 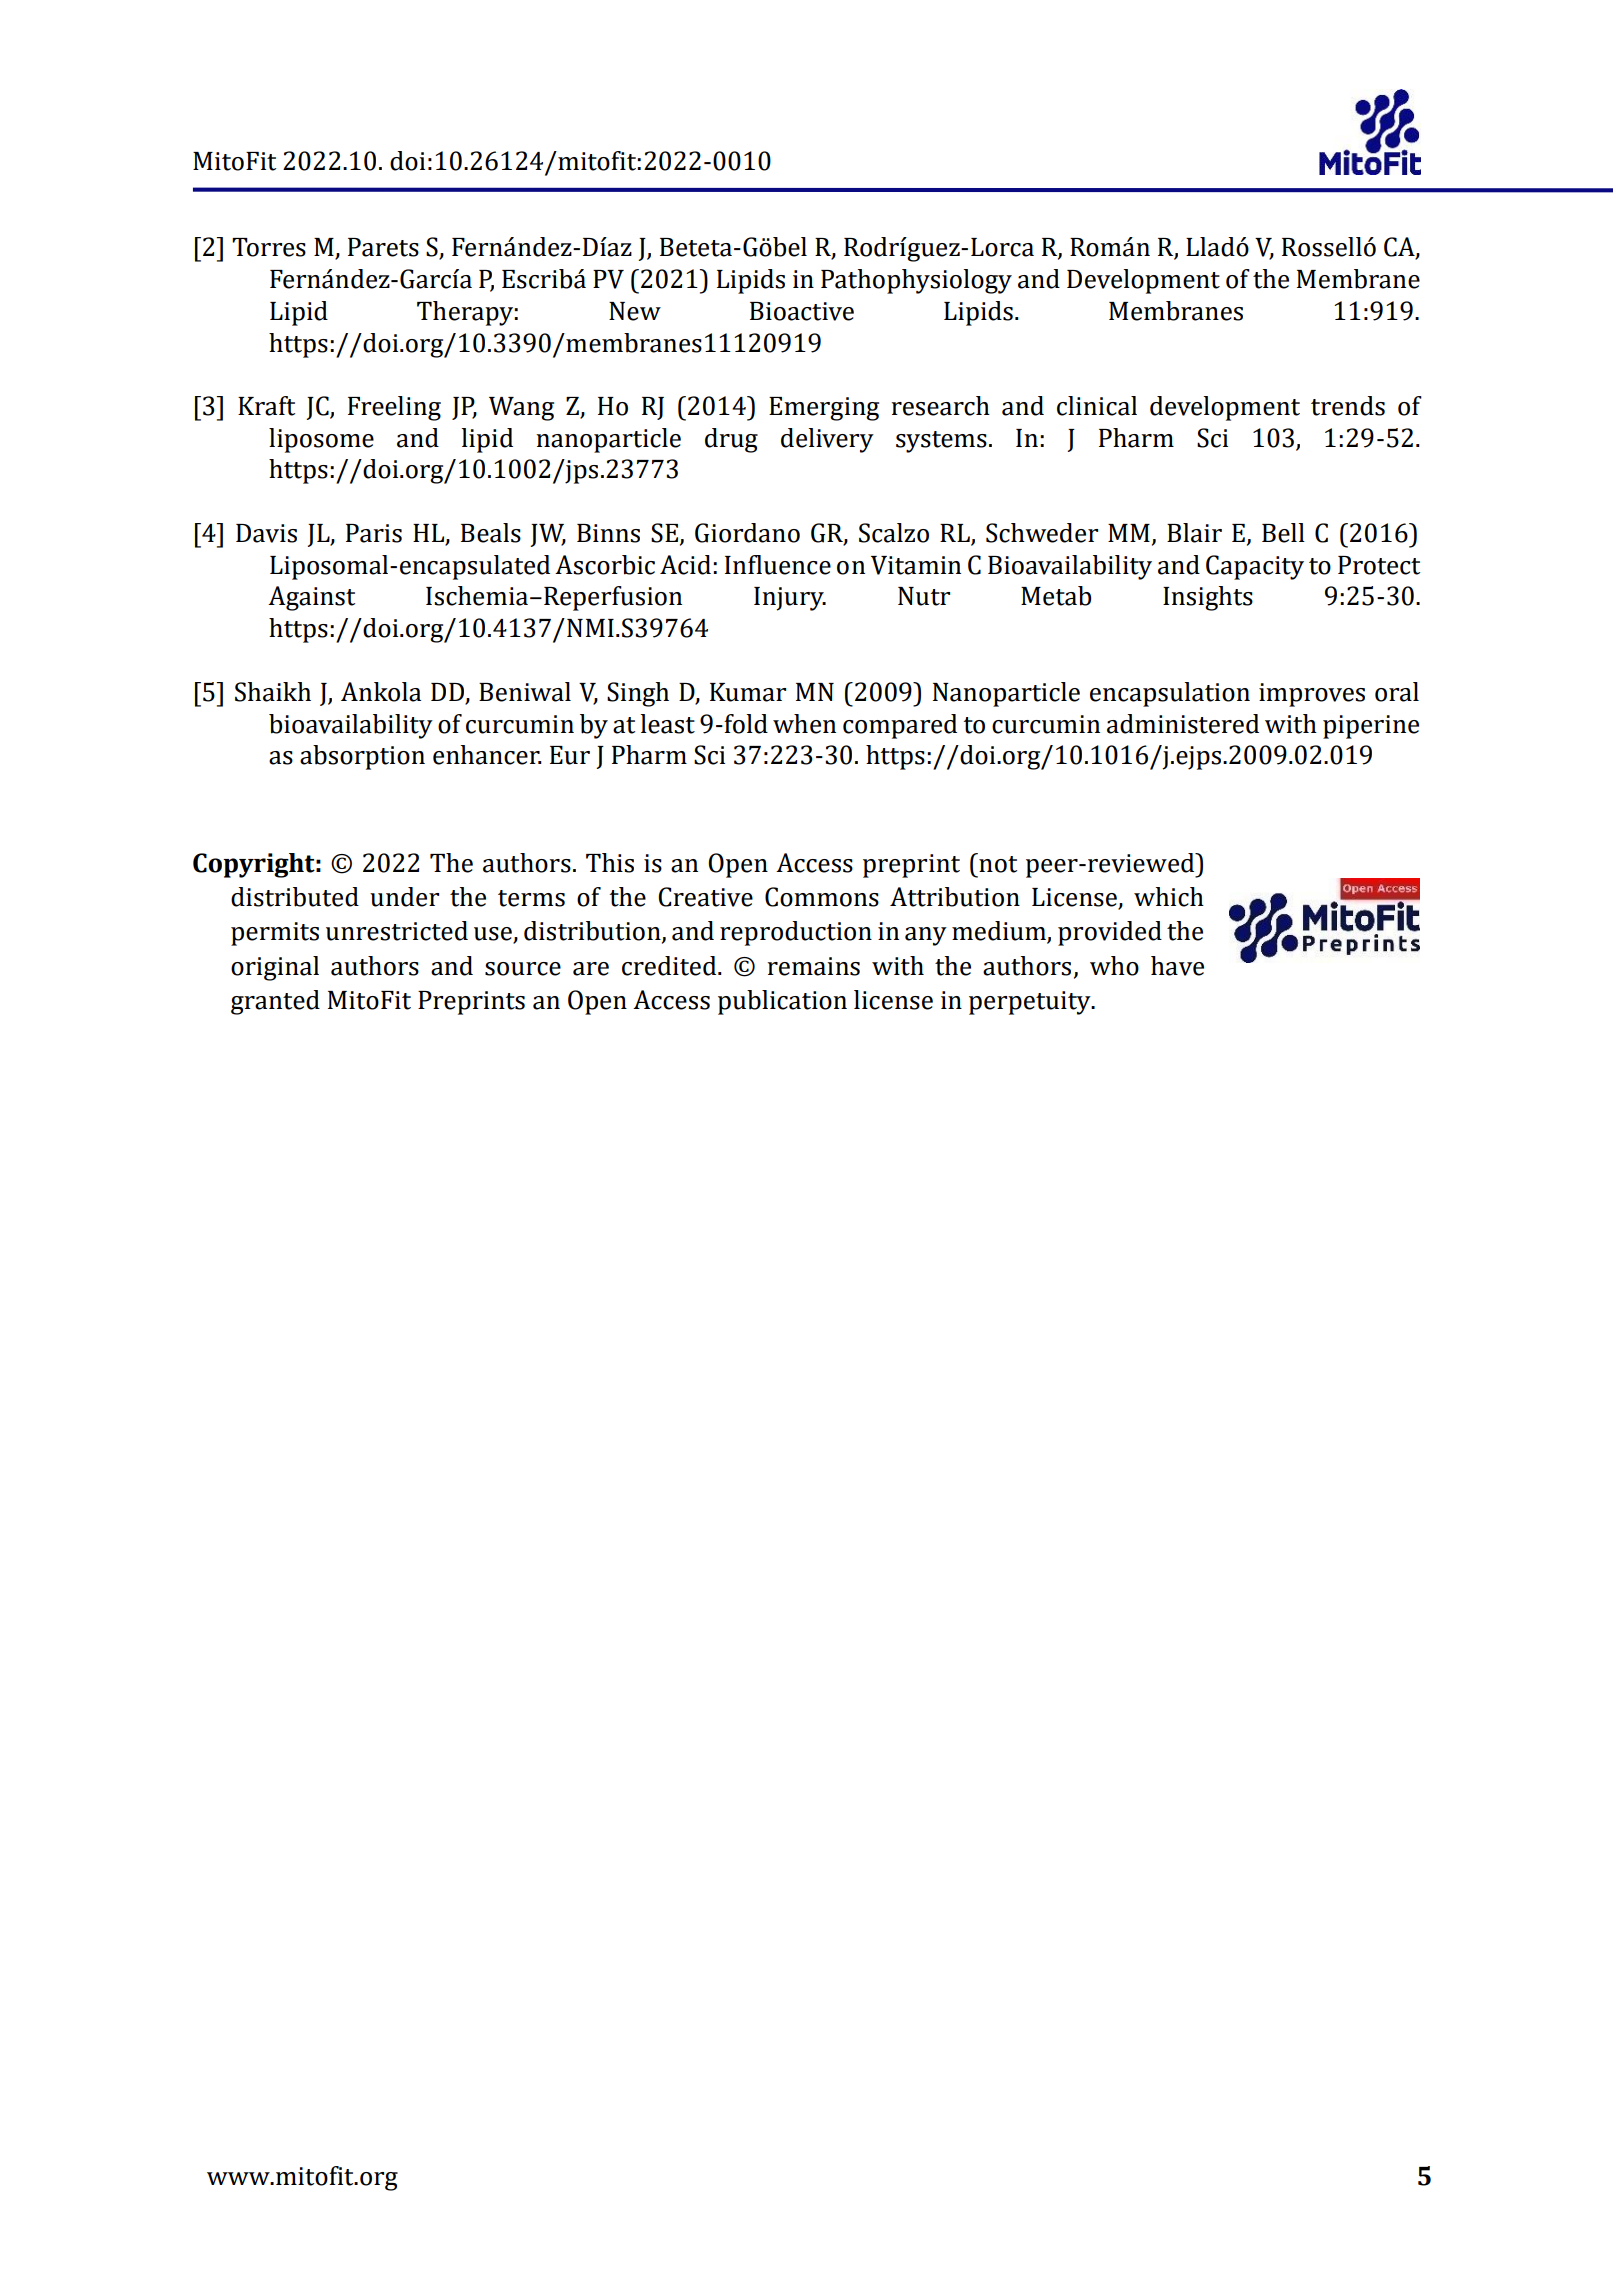 I want to click on Paris, so click(x=374, y=533).
